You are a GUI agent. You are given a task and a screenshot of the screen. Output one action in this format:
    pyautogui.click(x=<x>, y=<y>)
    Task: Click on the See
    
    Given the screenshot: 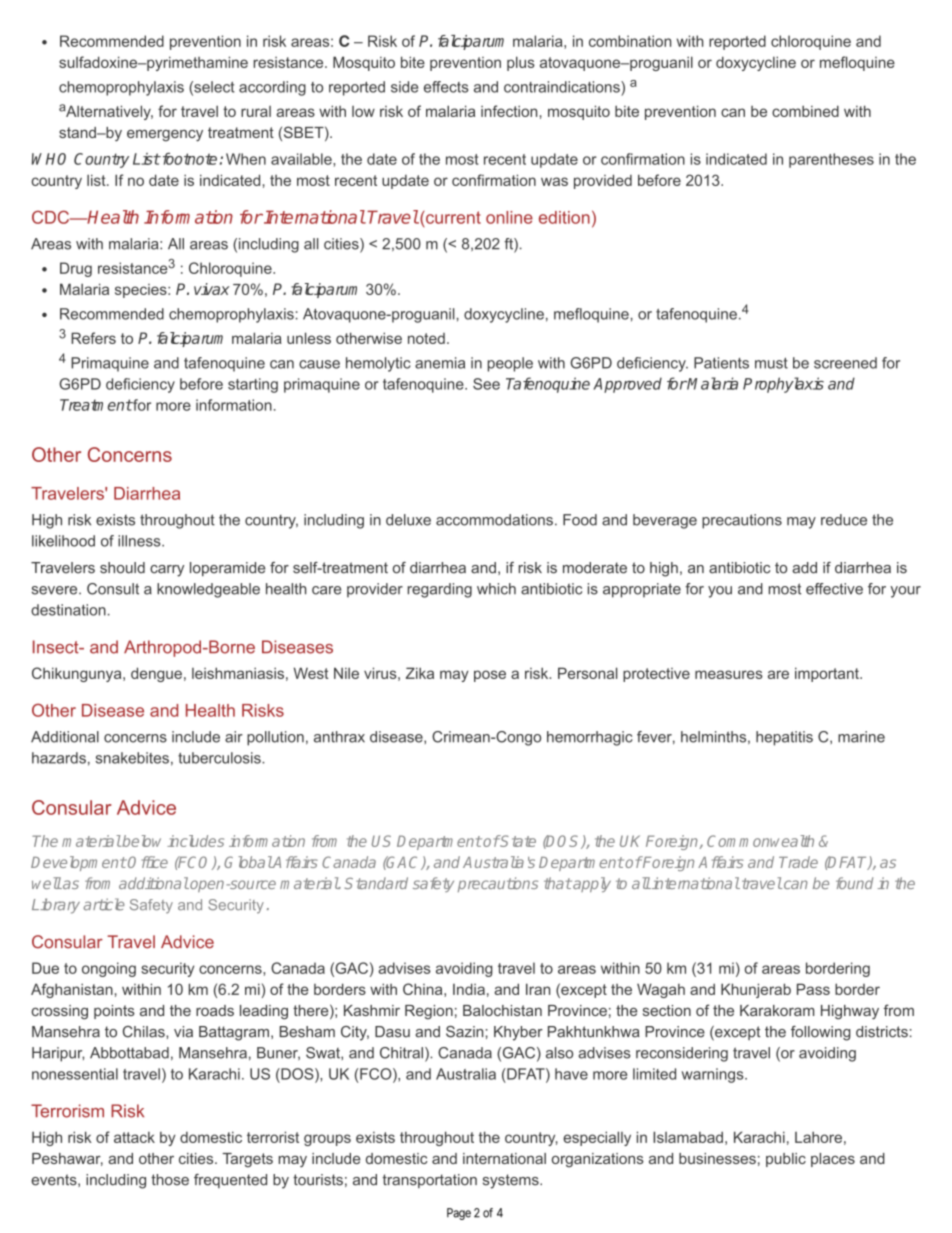 What is the action you would take?
    pyautogui.click(x=486, y=384)
